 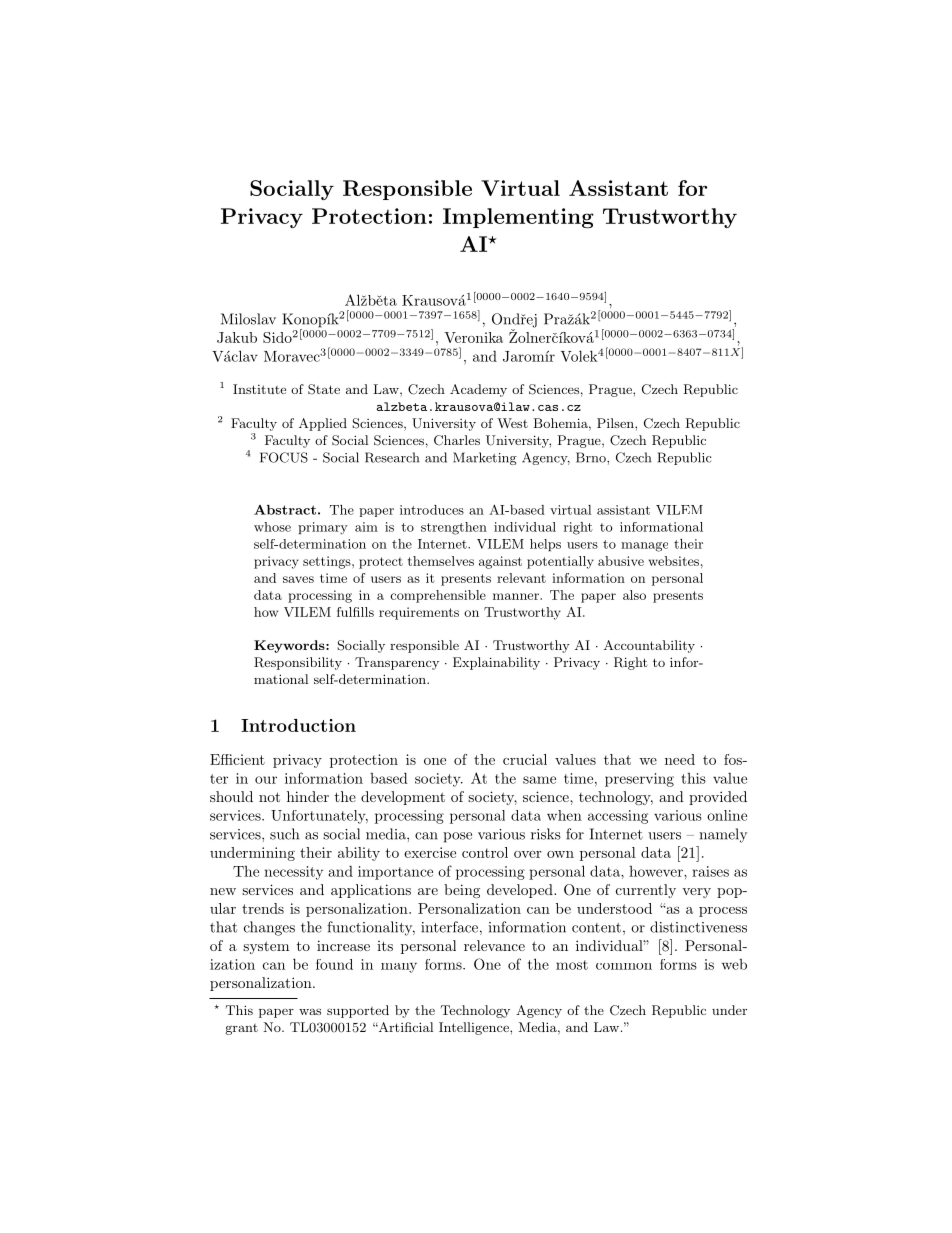 I want to click on Veronika, so click(x=473, y=337).
